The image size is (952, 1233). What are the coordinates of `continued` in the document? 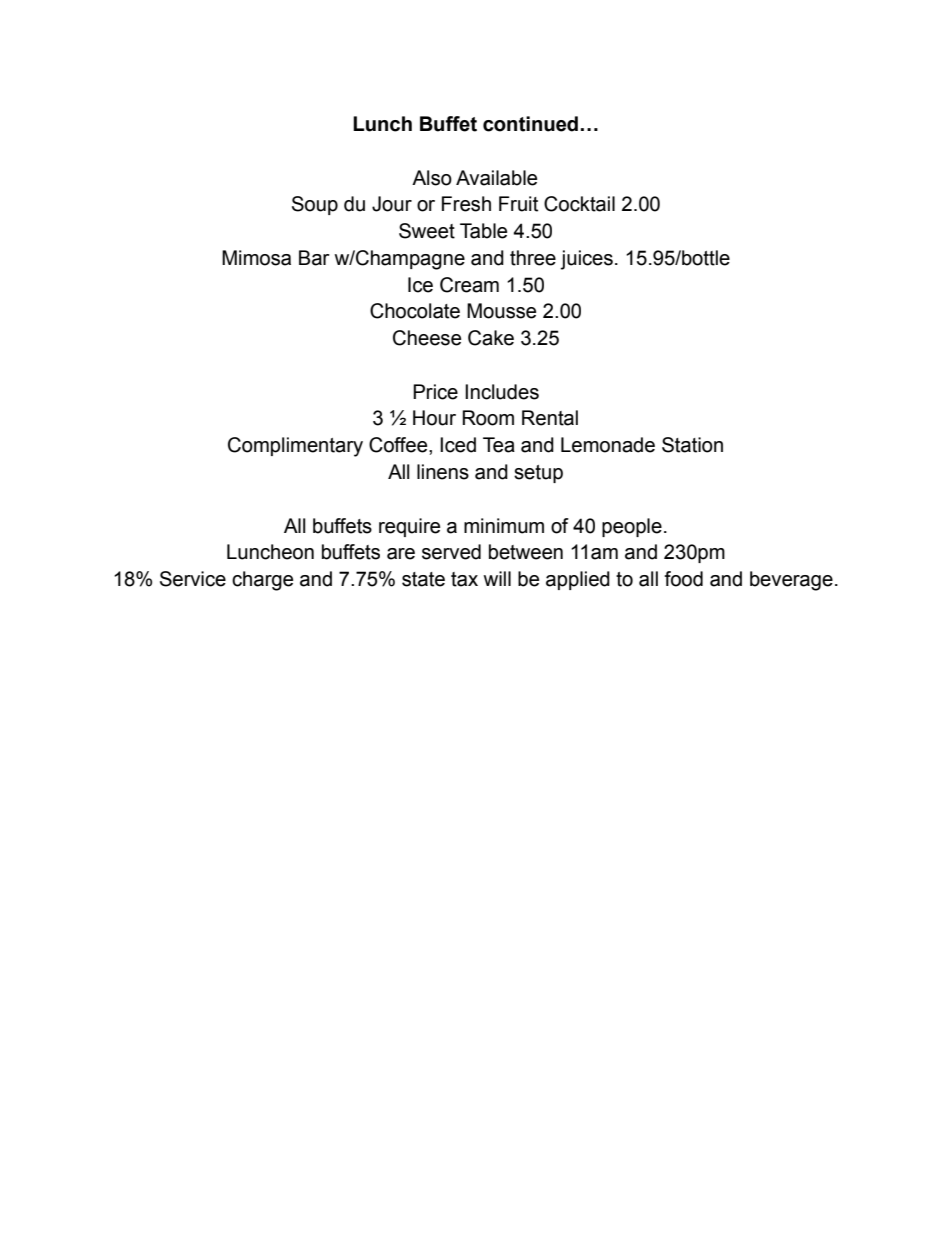 It's located at (530, 124).
